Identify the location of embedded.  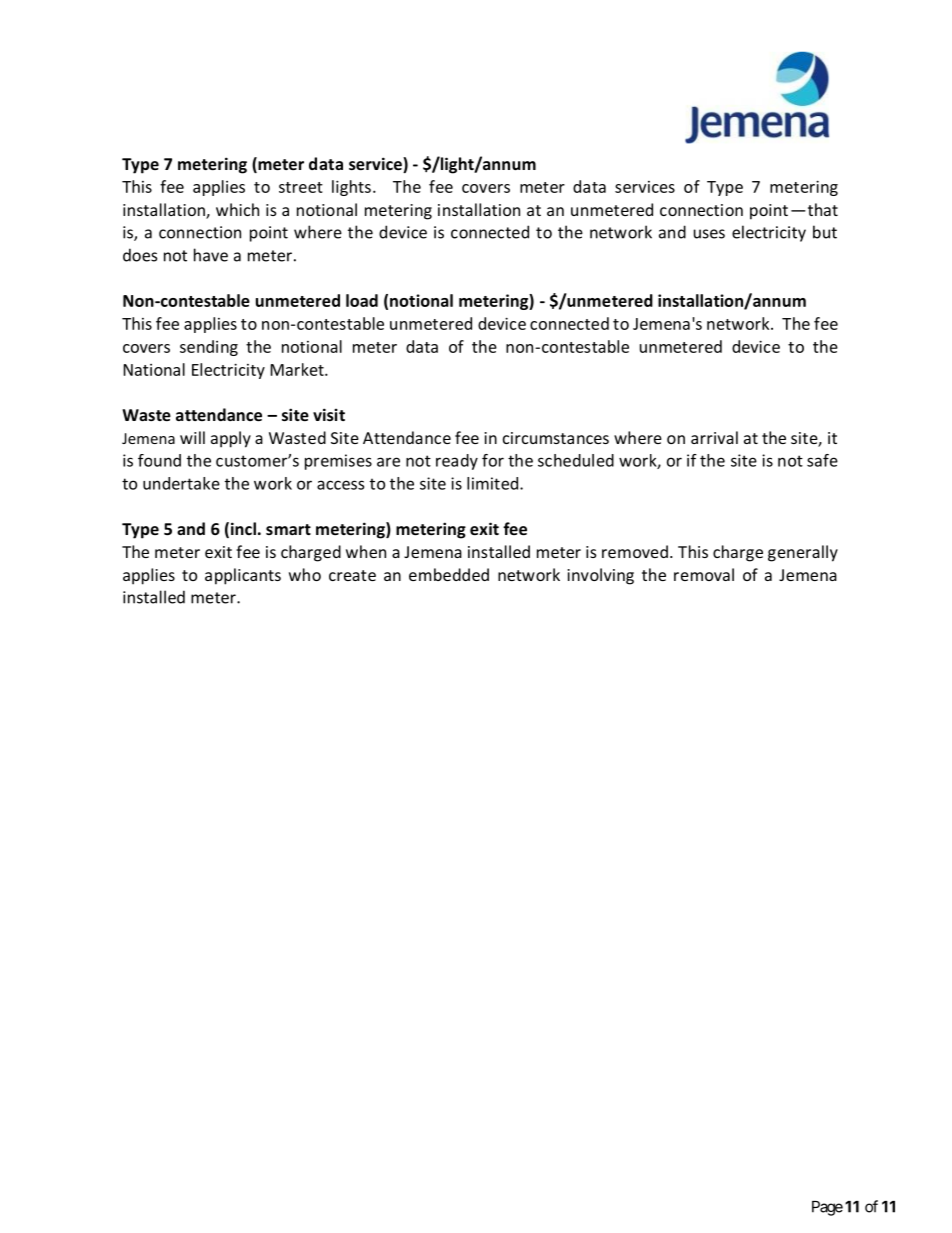
(449, 574).
